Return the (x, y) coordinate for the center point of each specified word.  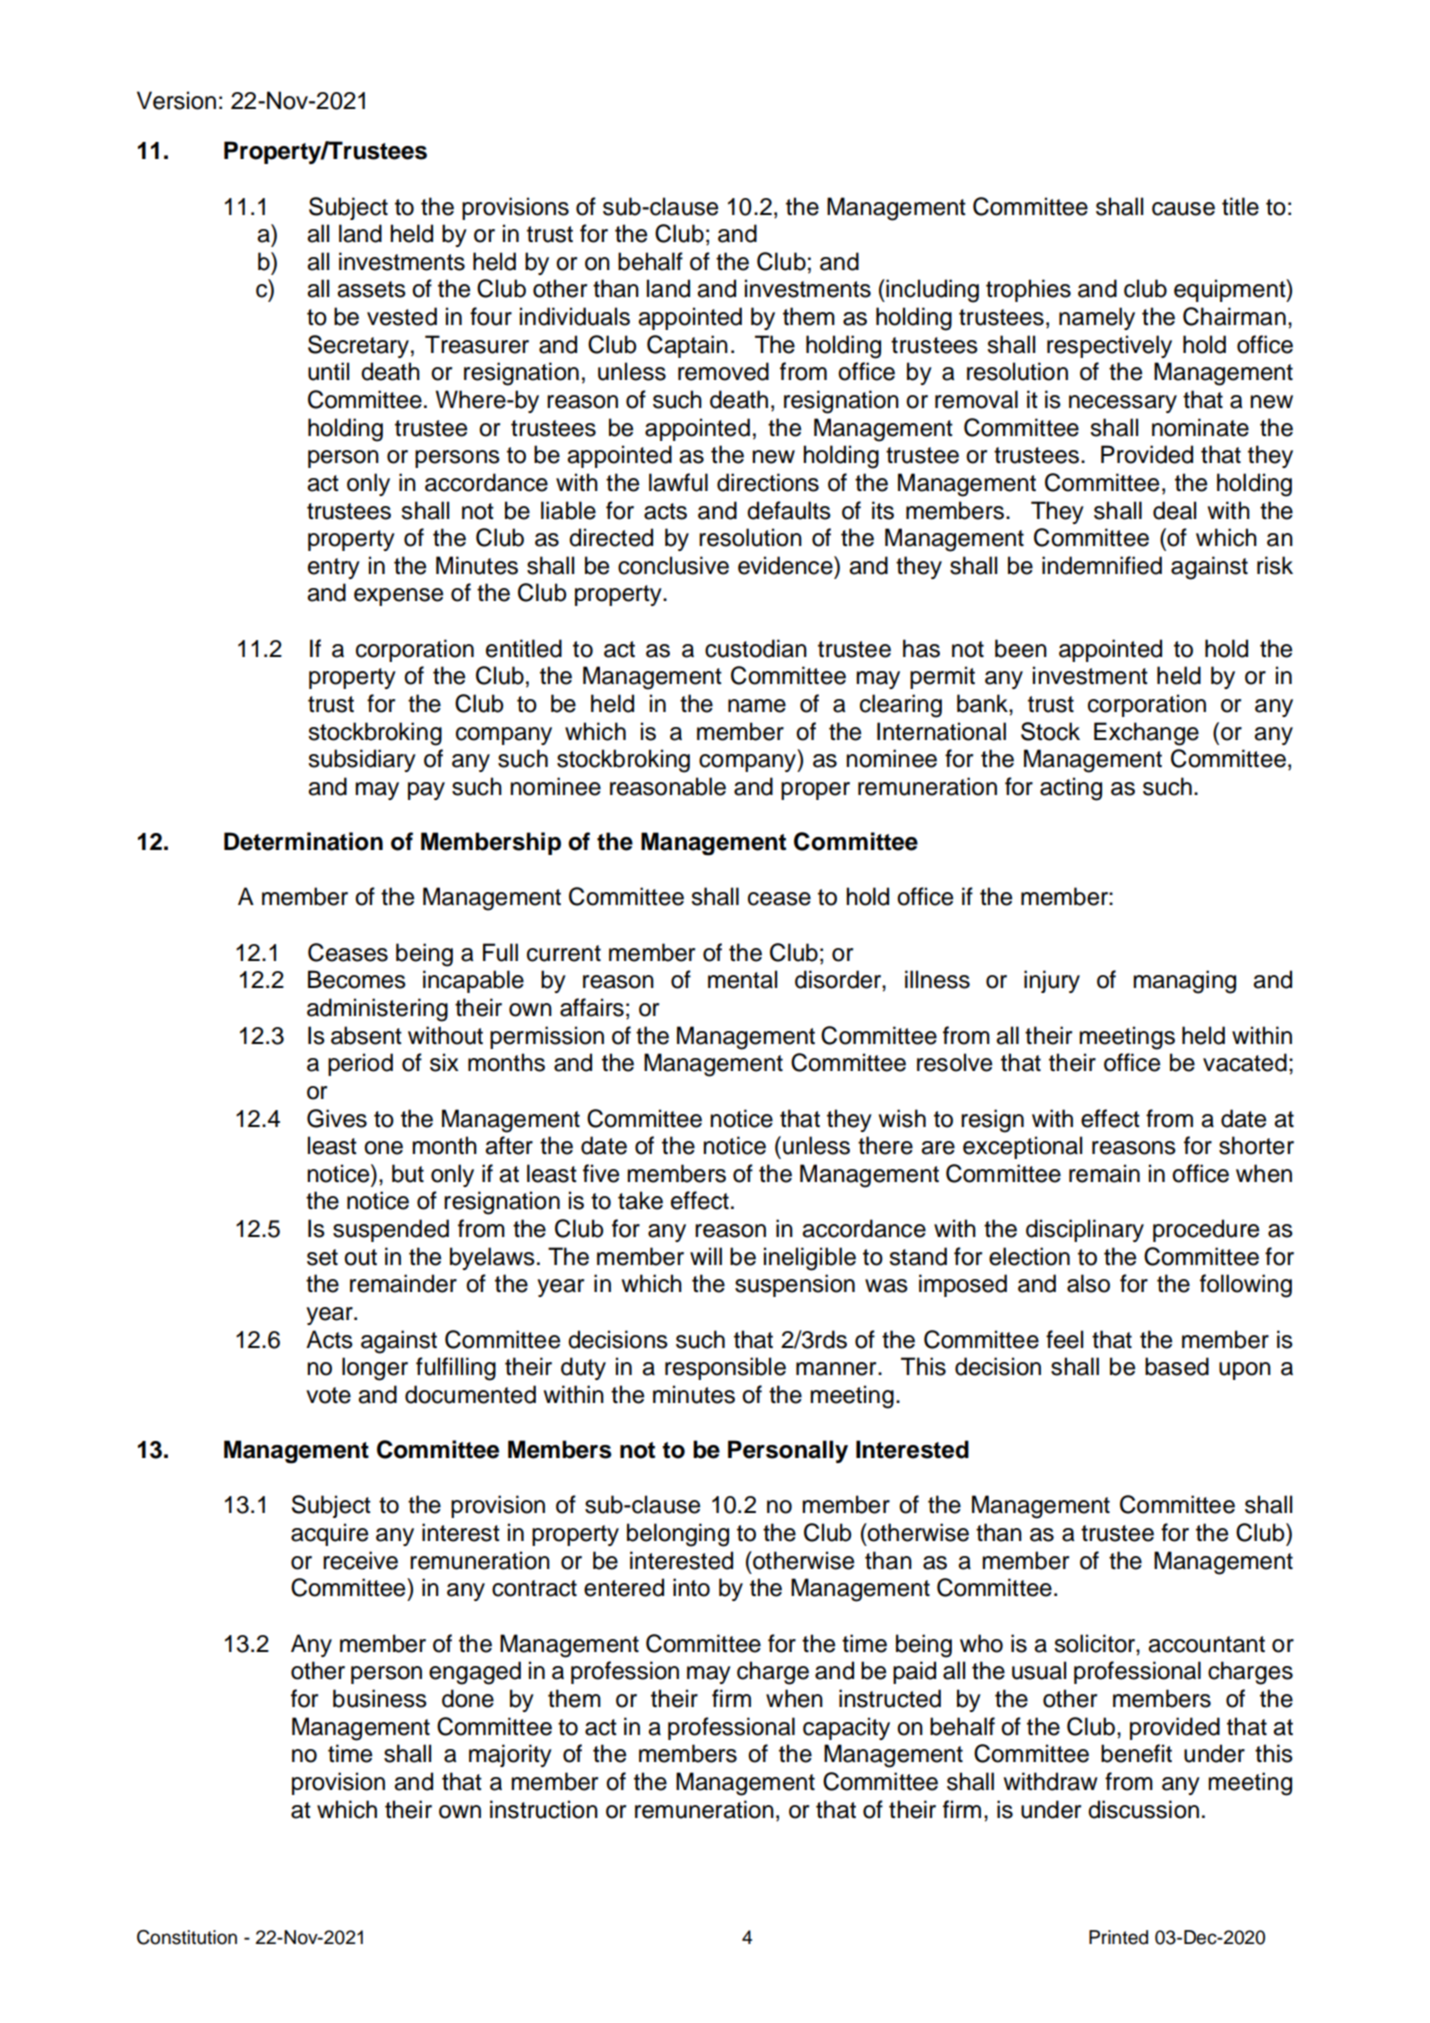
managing (1184, 982)
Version (176, 100)
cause (1183, 209)
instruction (544, 1809)
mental (742, 979)
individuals (575, 316)
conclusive (673, 565)
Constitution (187, 1937)
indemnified (1102, 565)
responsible (725, 1368)
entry (334, 568)
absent (366, 1035)
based (1177, 1366)
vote (328, 1395)
